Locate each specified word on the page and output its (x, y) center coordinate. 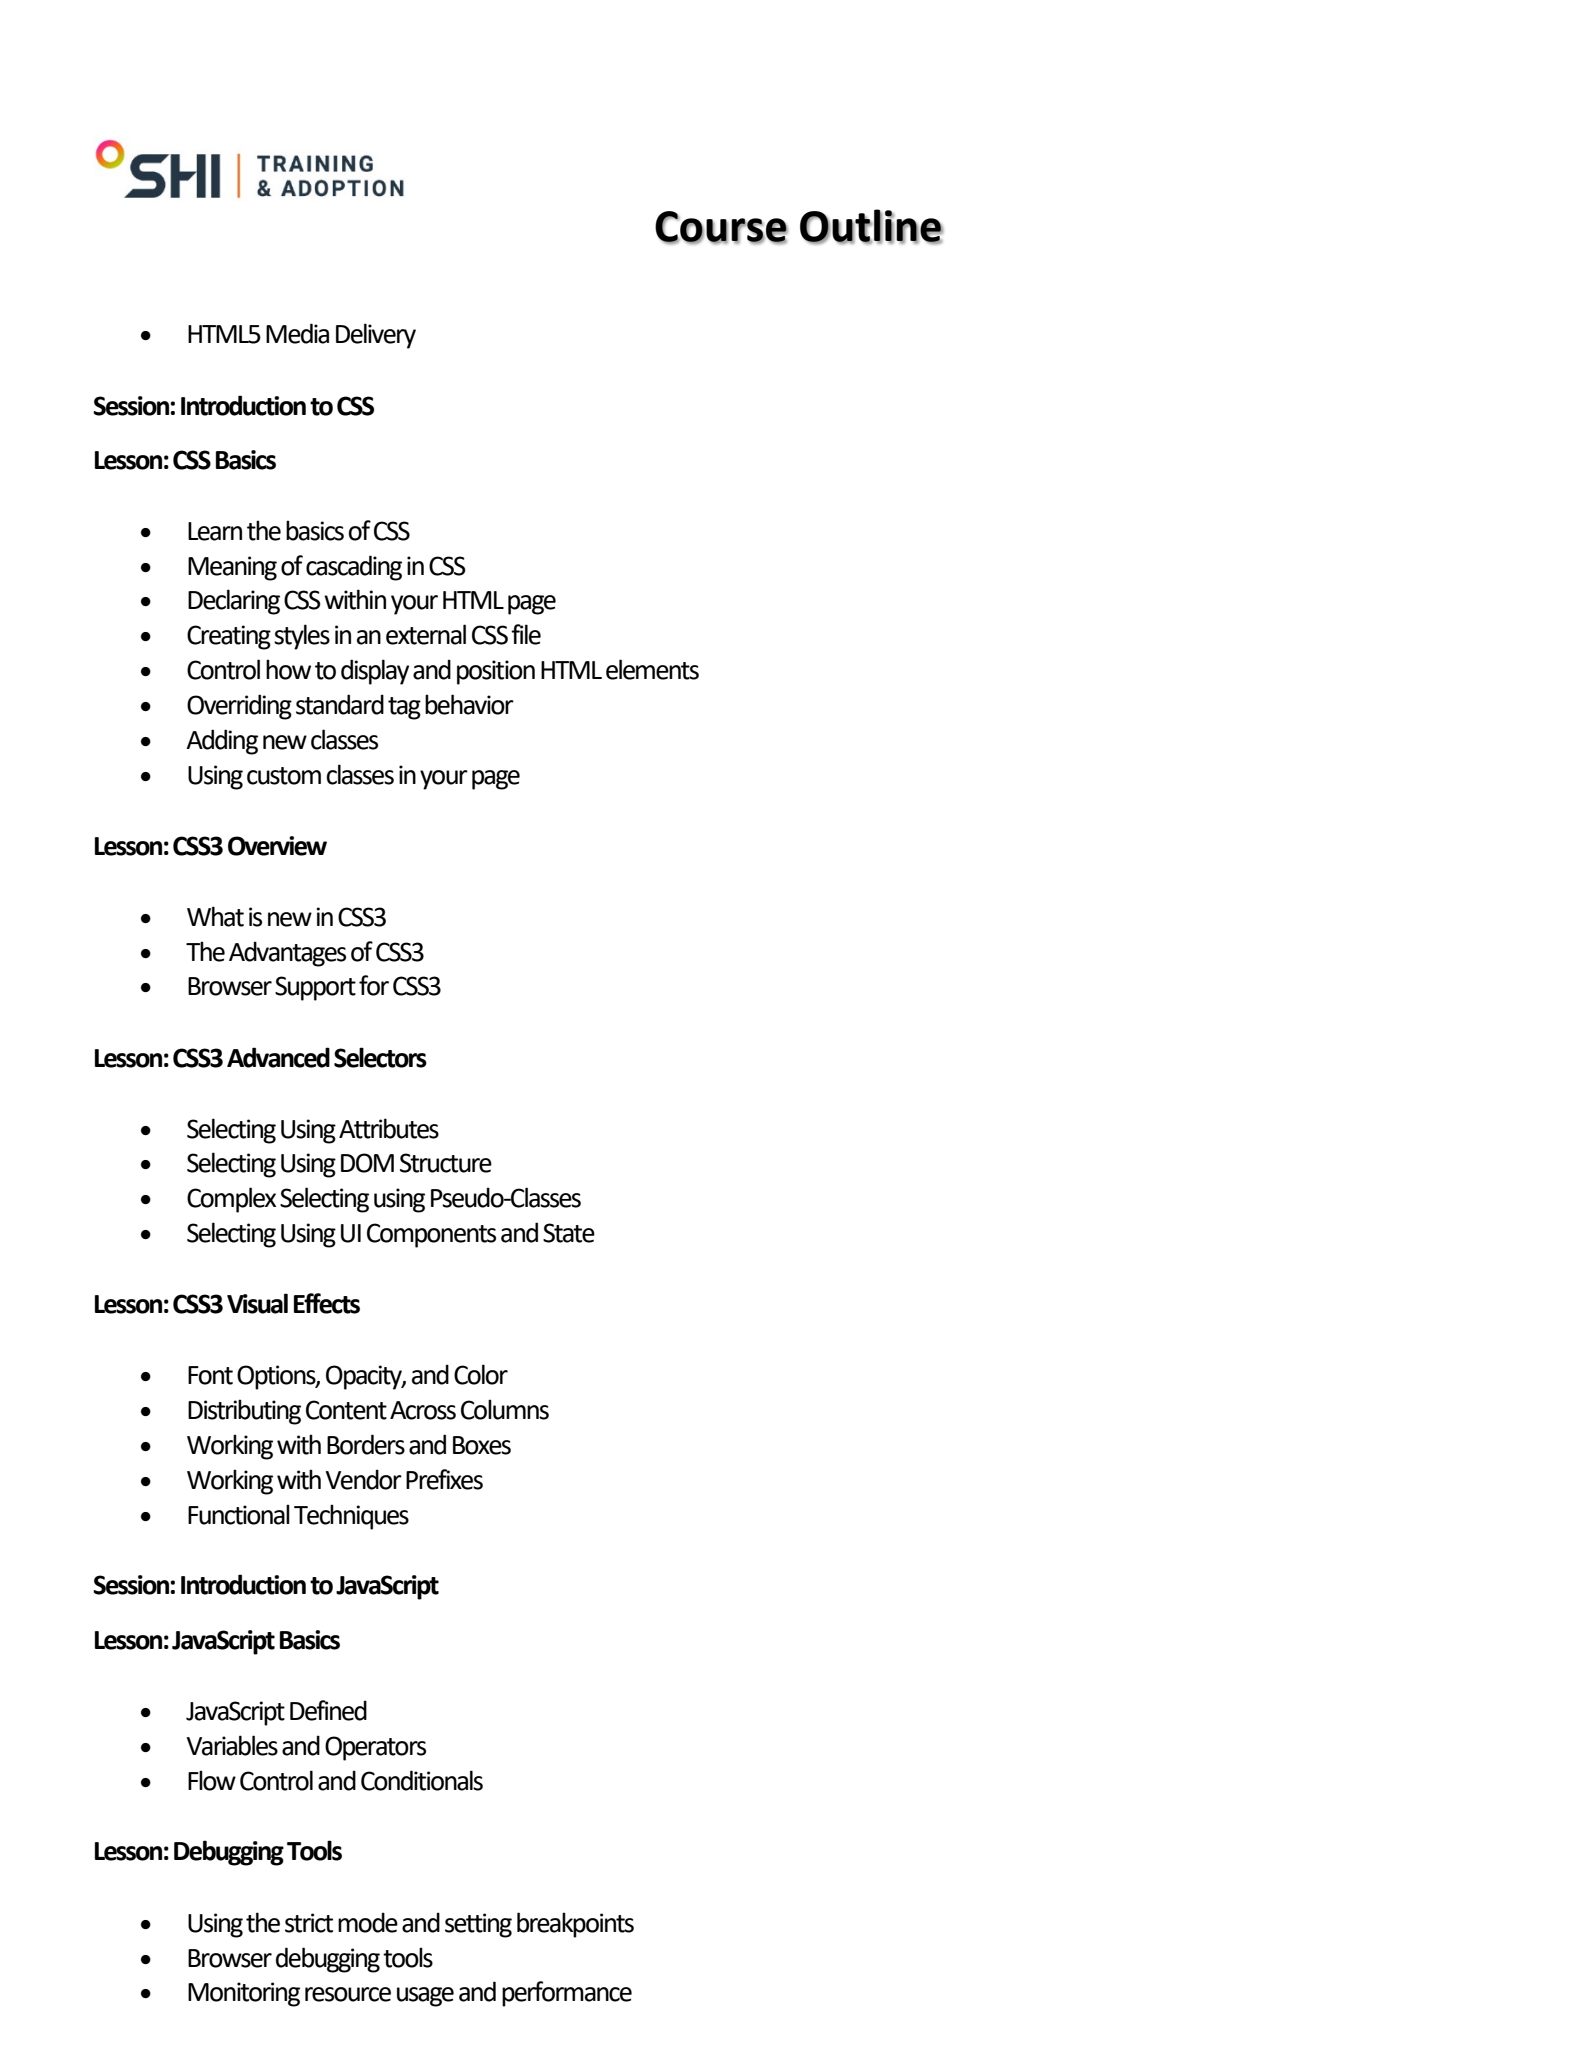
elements (652, 669)
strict (309, 1923)
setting (478, 1925)
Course (721, 227)
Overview (277, 846)
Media (297, 333)
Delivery (376, 336)
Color (481, 1374)
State (569, 1233)
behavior (469, 704)
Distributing (244, 1412)
